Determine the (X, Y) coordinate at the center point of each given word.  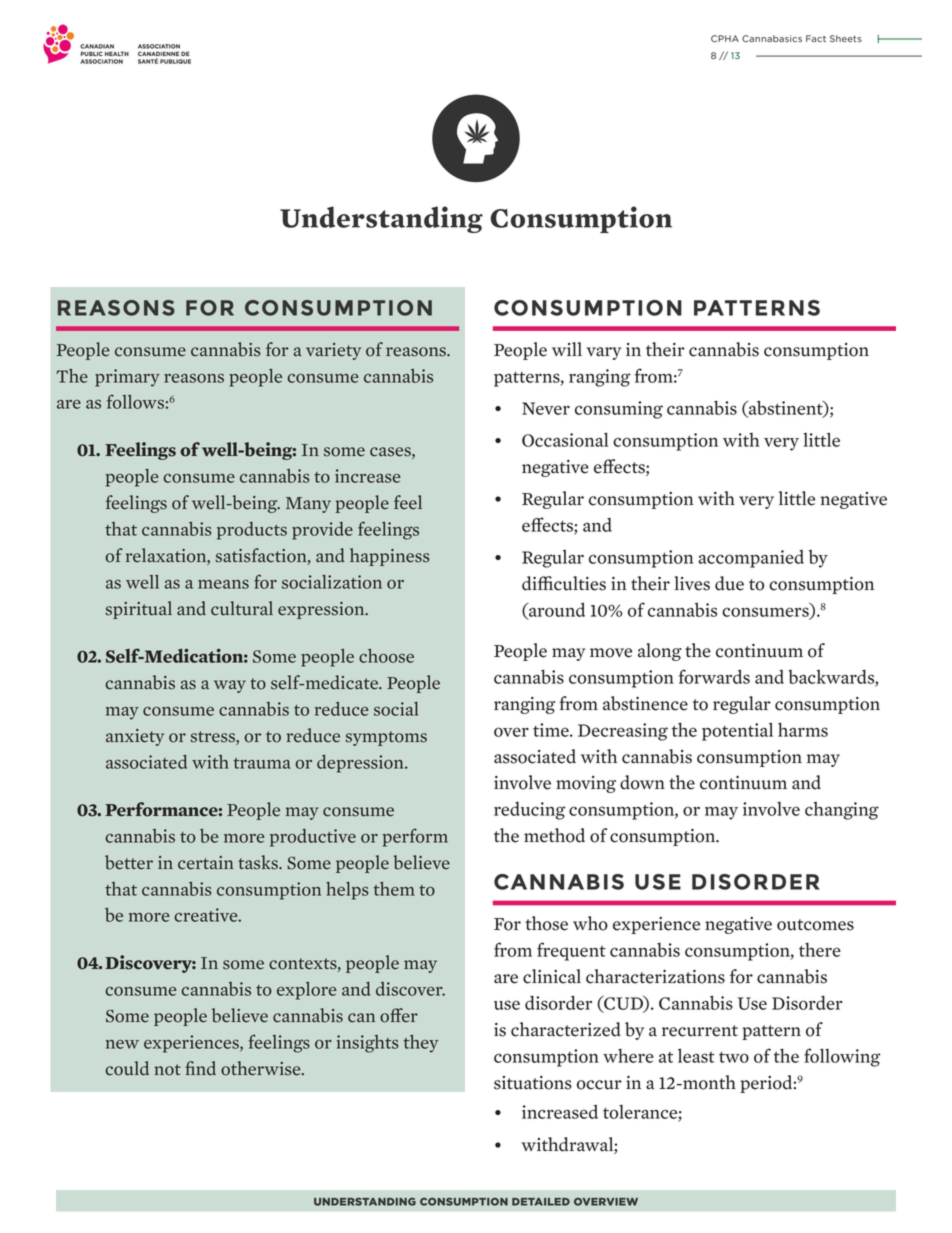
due (729, 583)
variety (333, 351)
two (734, 1057)
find (200, 1068)
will (567, 349)
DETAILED (541, 1202)
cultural (242, 608)
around (556, 610)
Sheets (846, 38)
